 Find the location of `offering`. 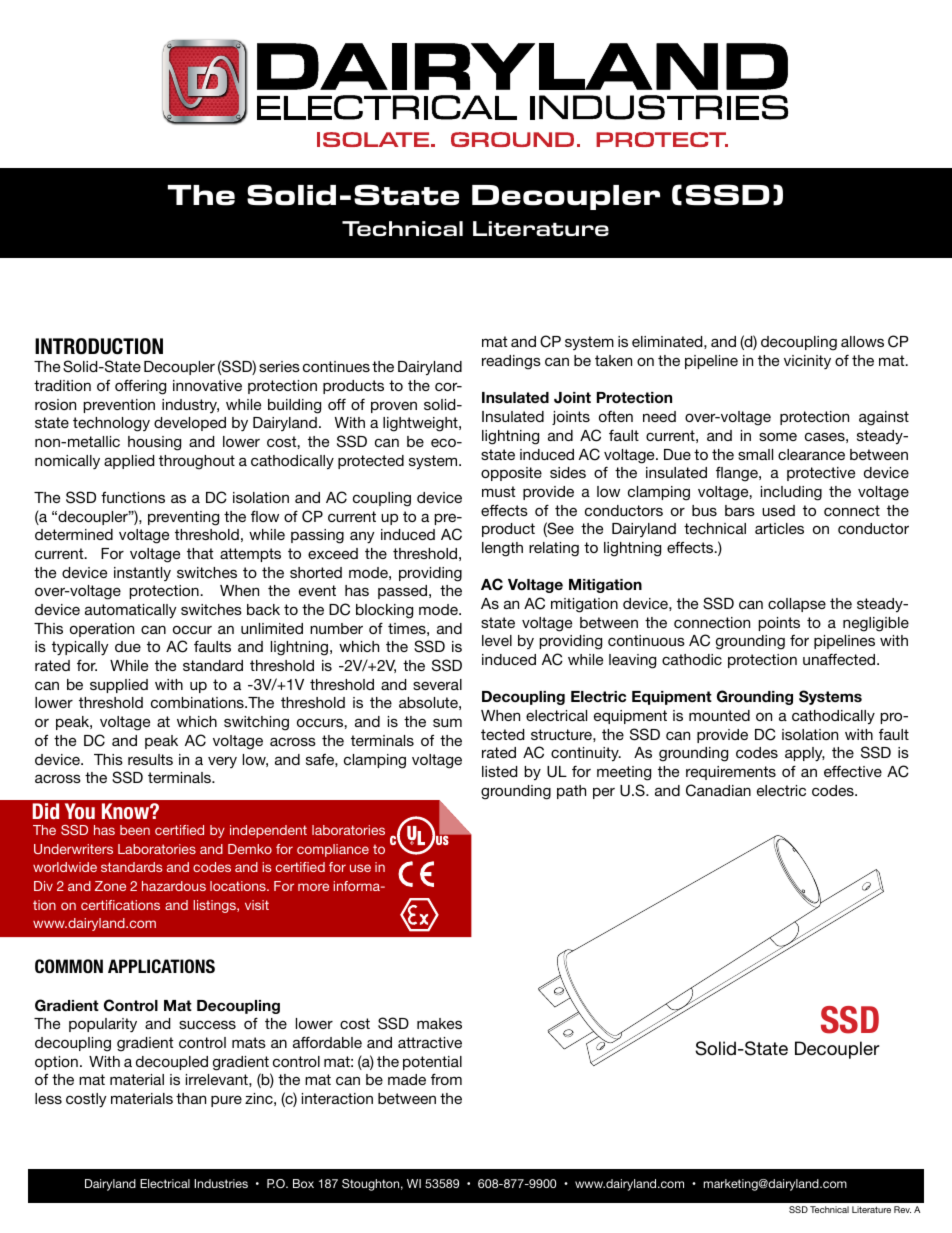

offering is located at coordinates (140, 387).
